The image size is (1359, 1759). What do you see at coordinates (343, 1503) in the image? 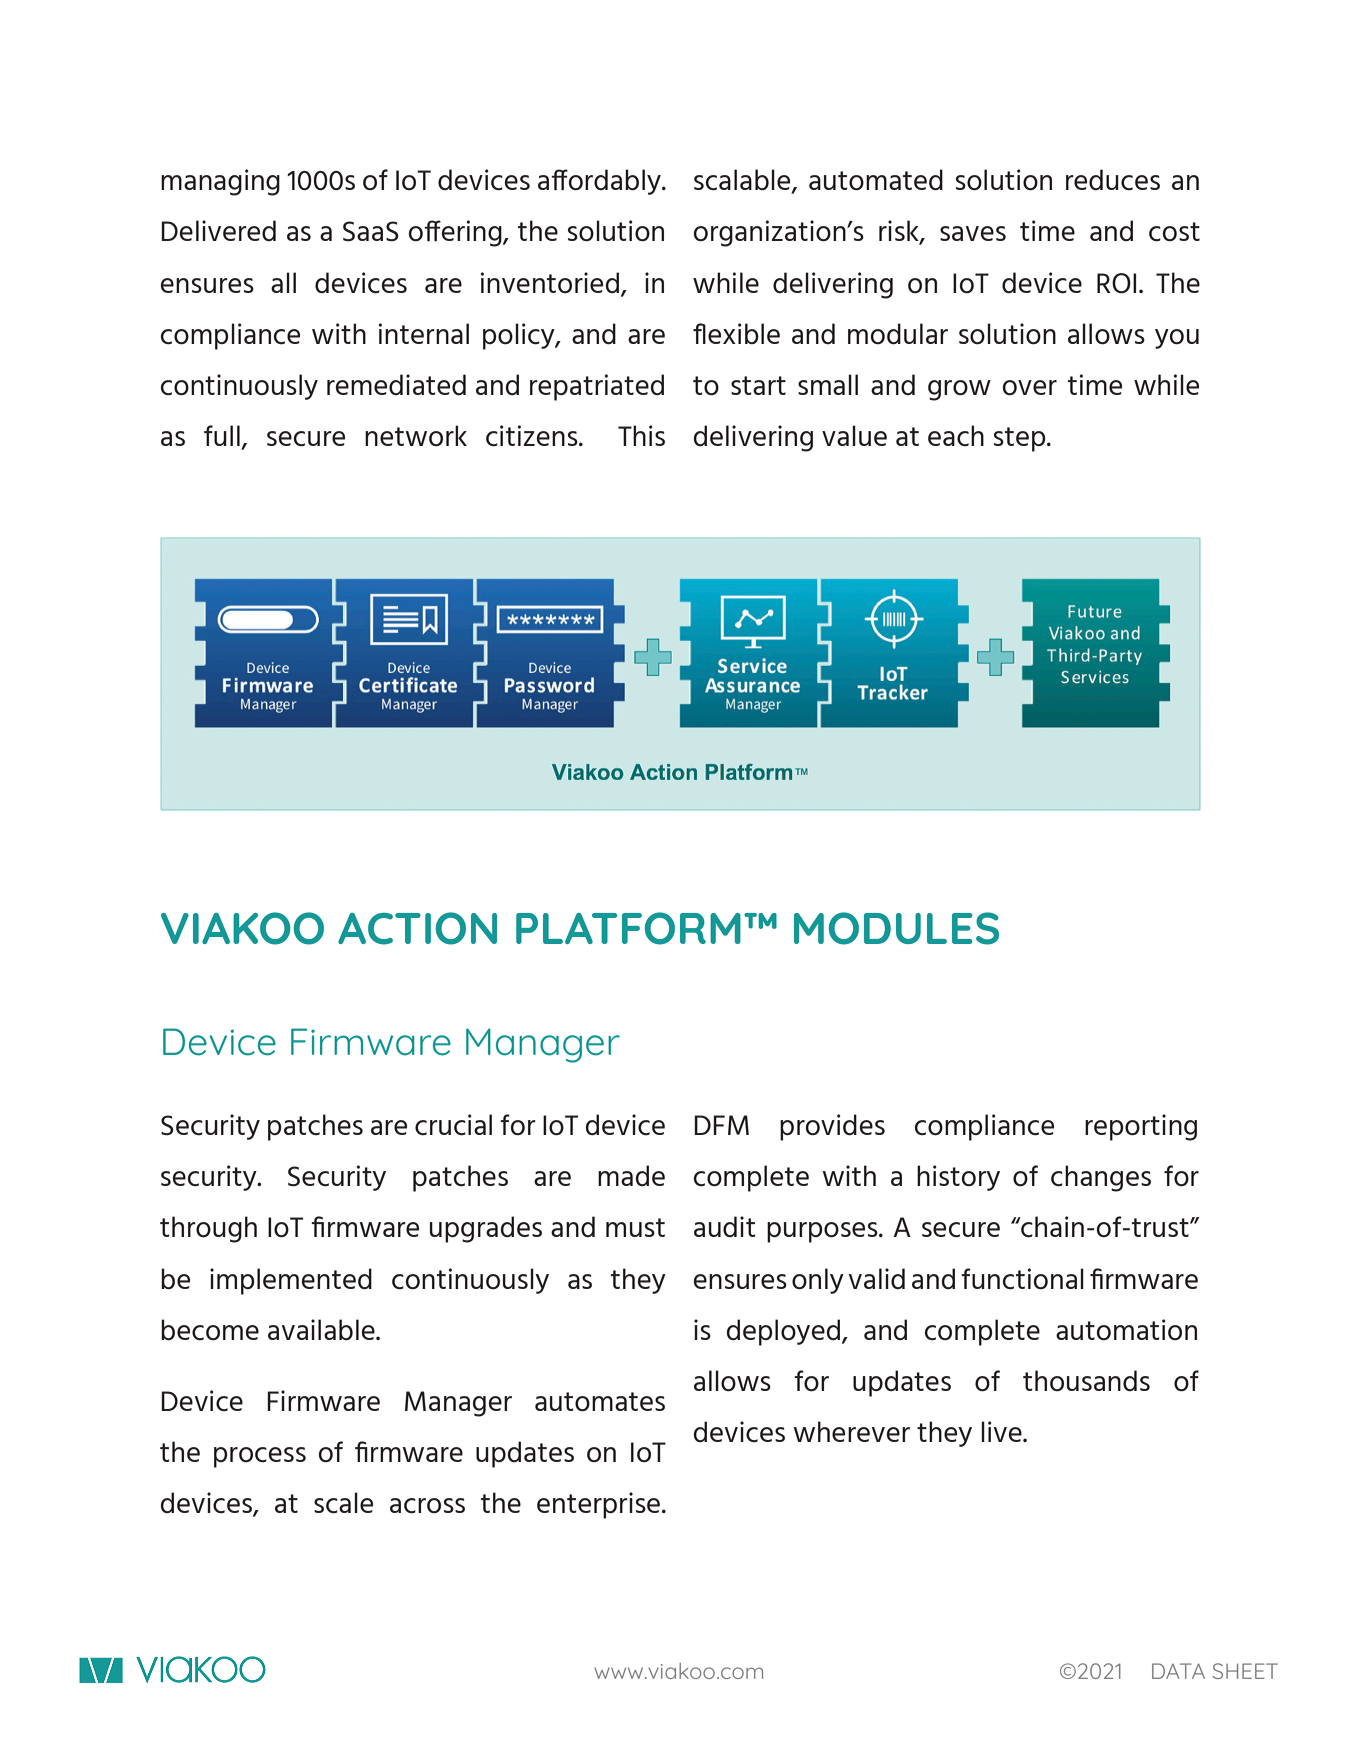
I see `scale` at bounding box center [343, 1503].
